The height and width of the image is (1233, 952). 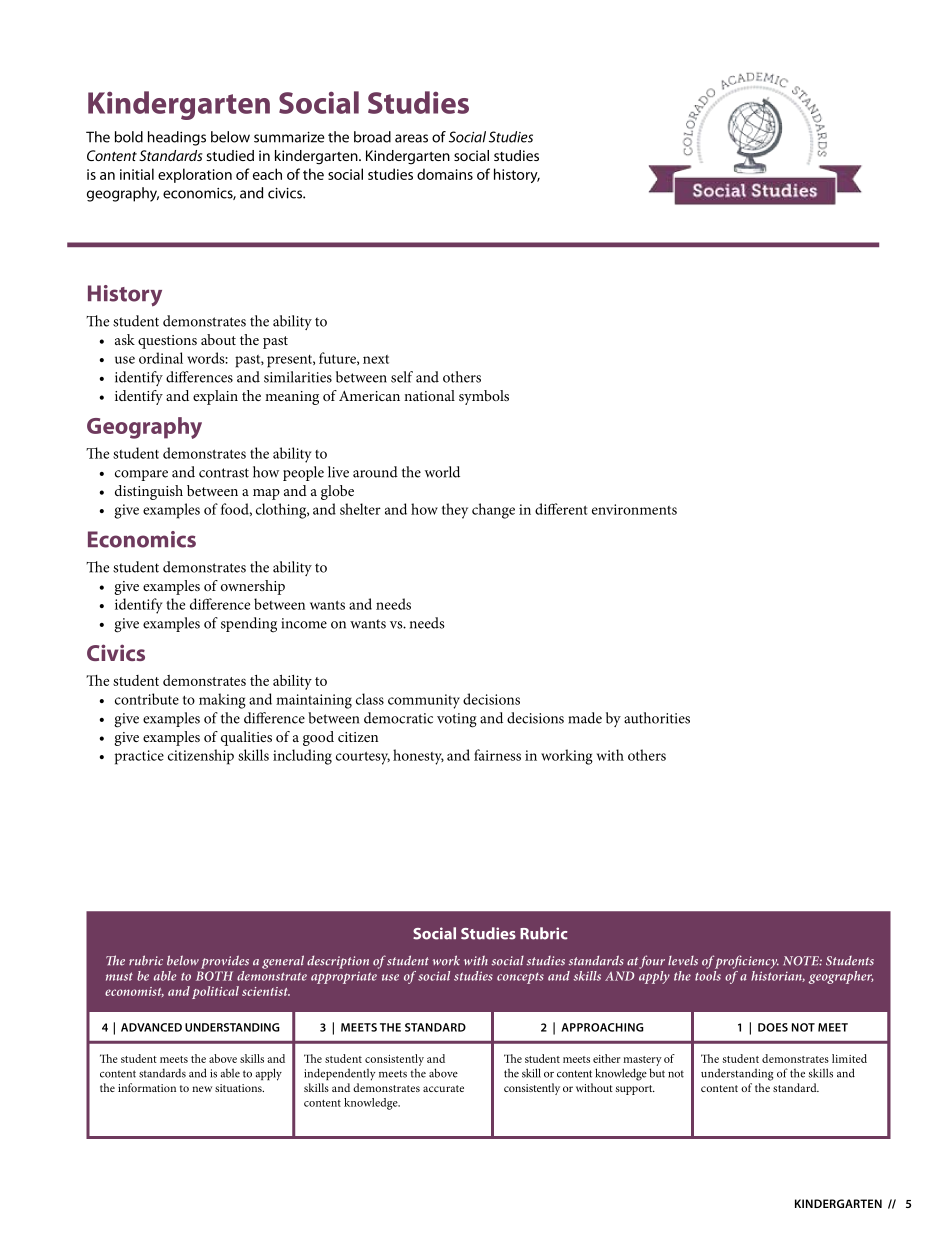 I want to click on domains, so click(x=445, y=174).
